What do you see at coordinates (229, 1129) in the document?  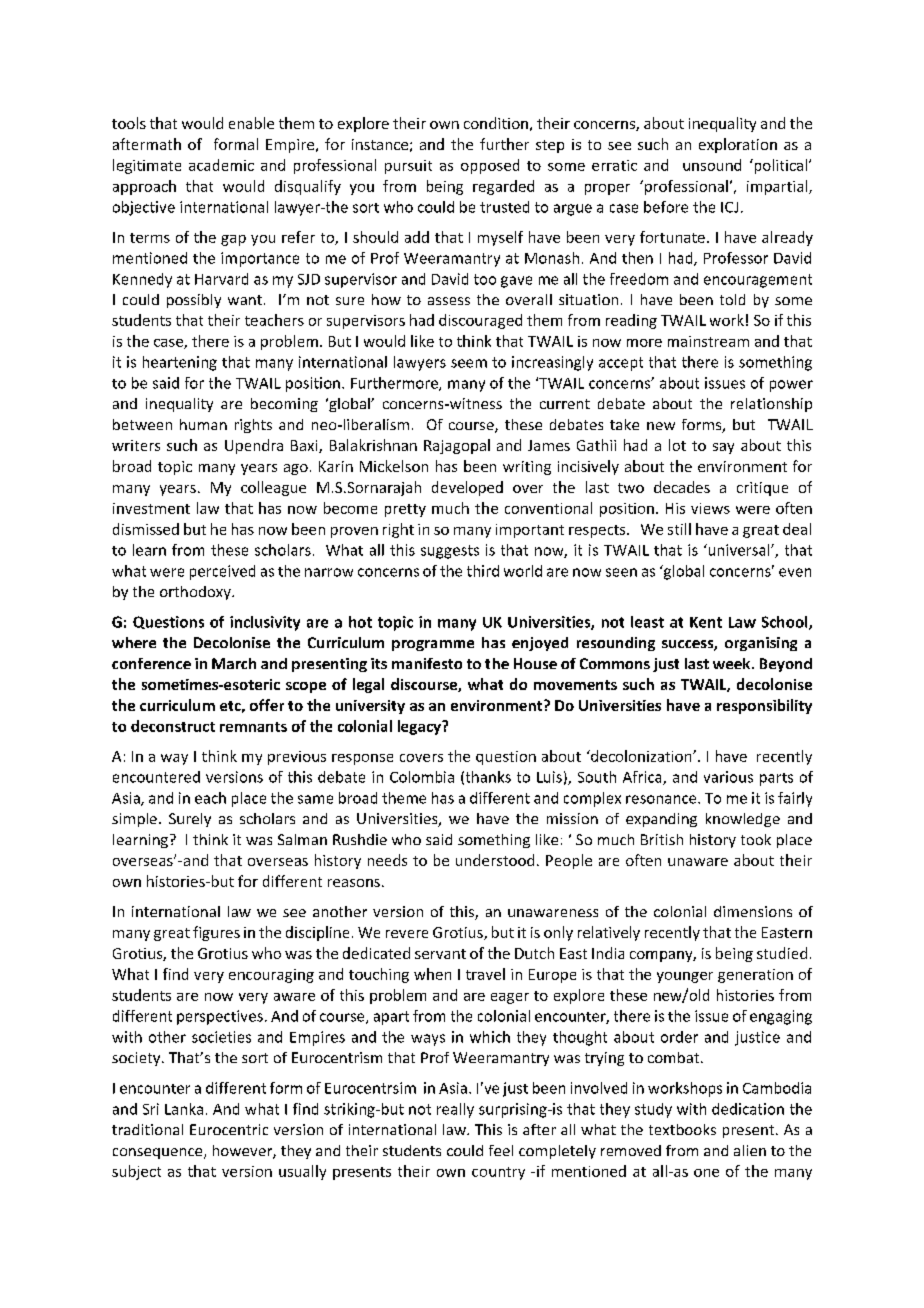 I see `Eurocentric` at bounding box center [229, 1129].
